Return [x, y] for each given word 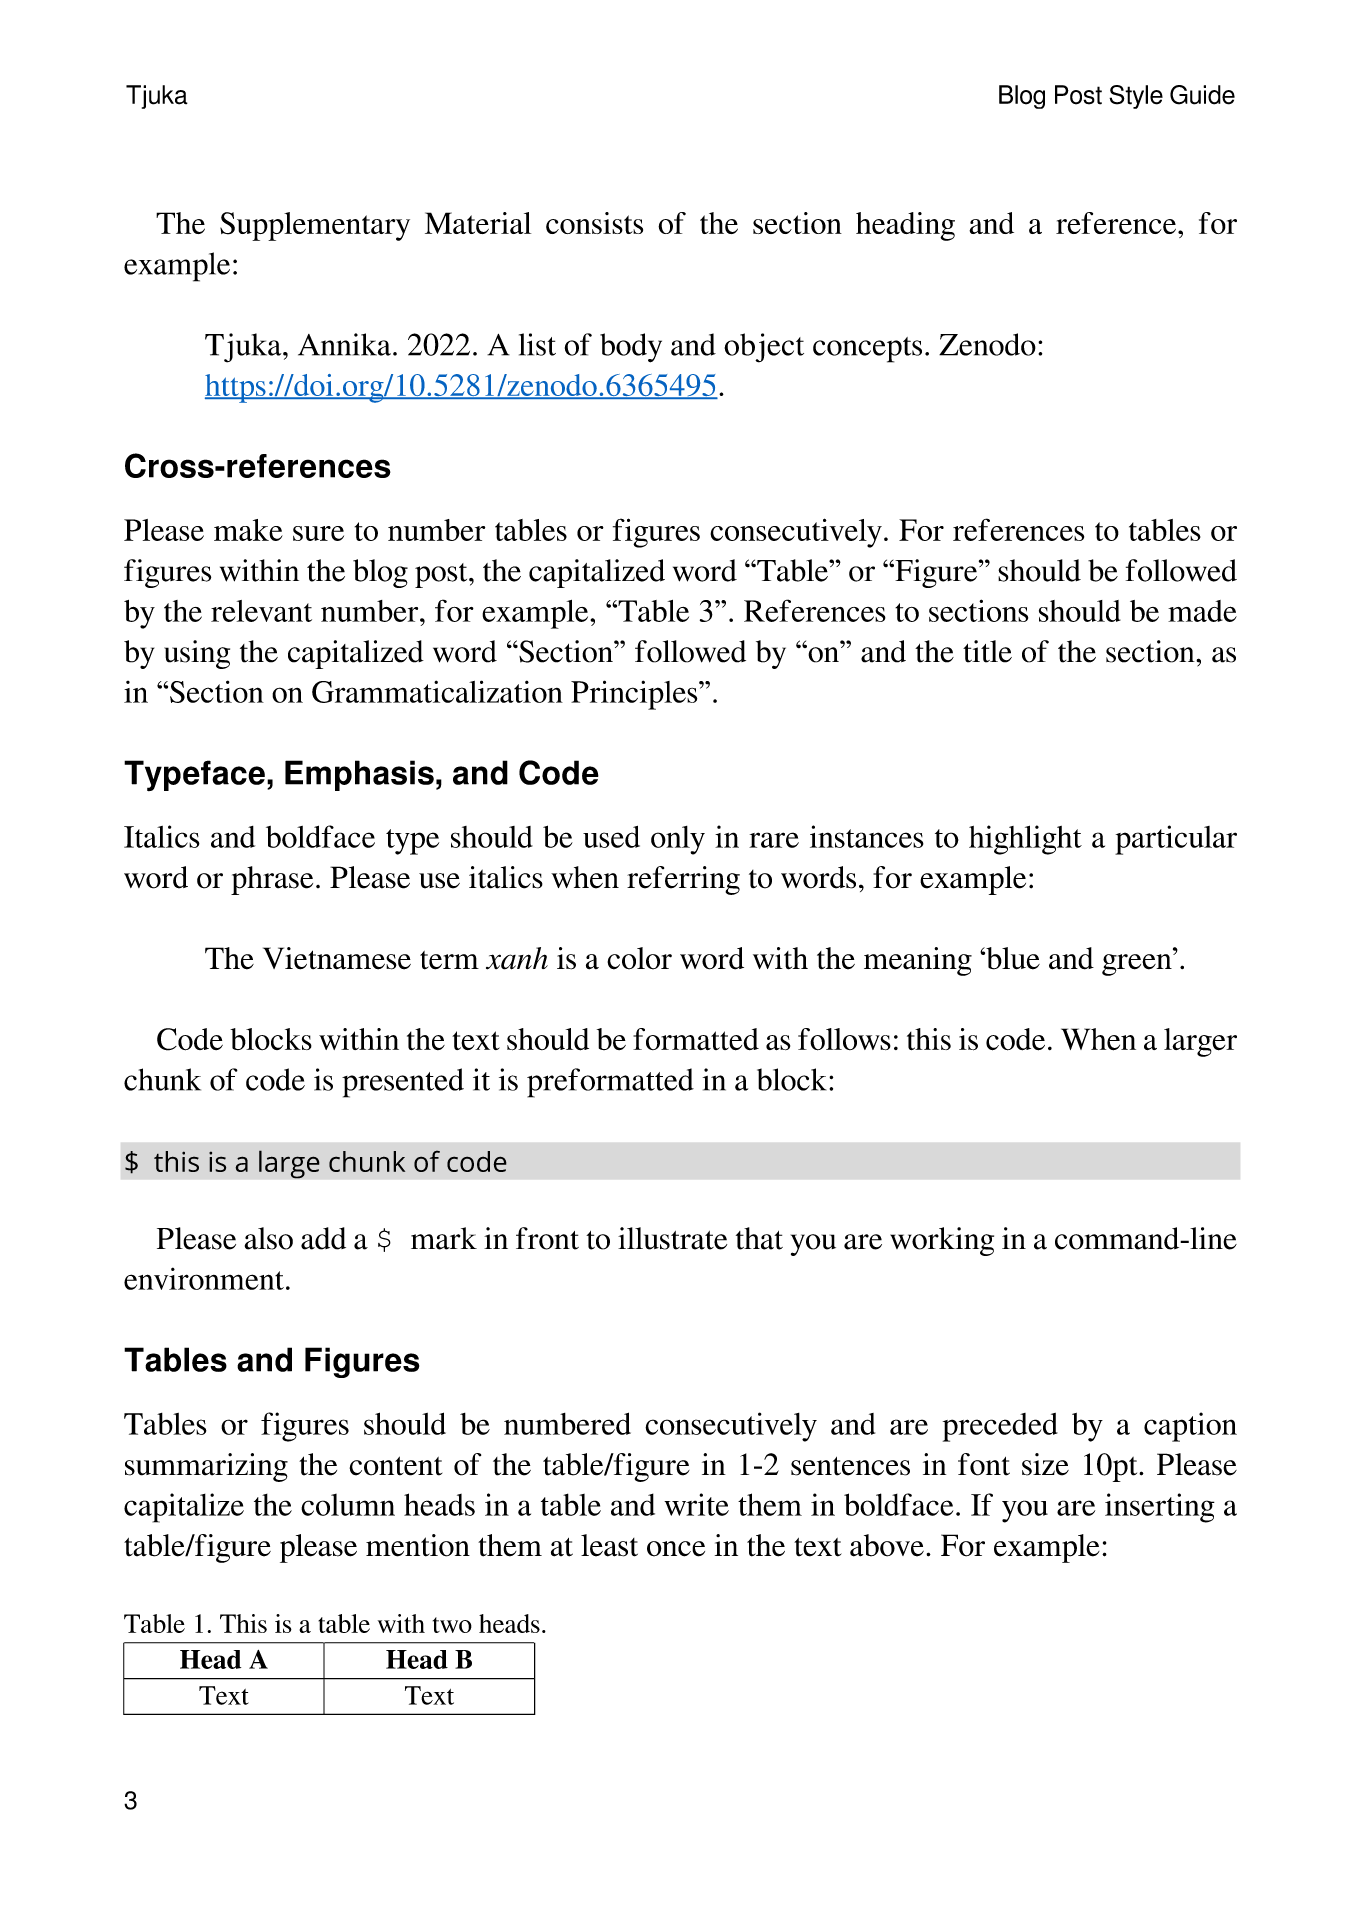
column [348, 1505]
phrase [272, 880]
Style [1136, 97]
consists [594, 223]
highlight [1025, 840]
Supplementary [315, 226]
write [696, 1504]
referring [683, 880]
